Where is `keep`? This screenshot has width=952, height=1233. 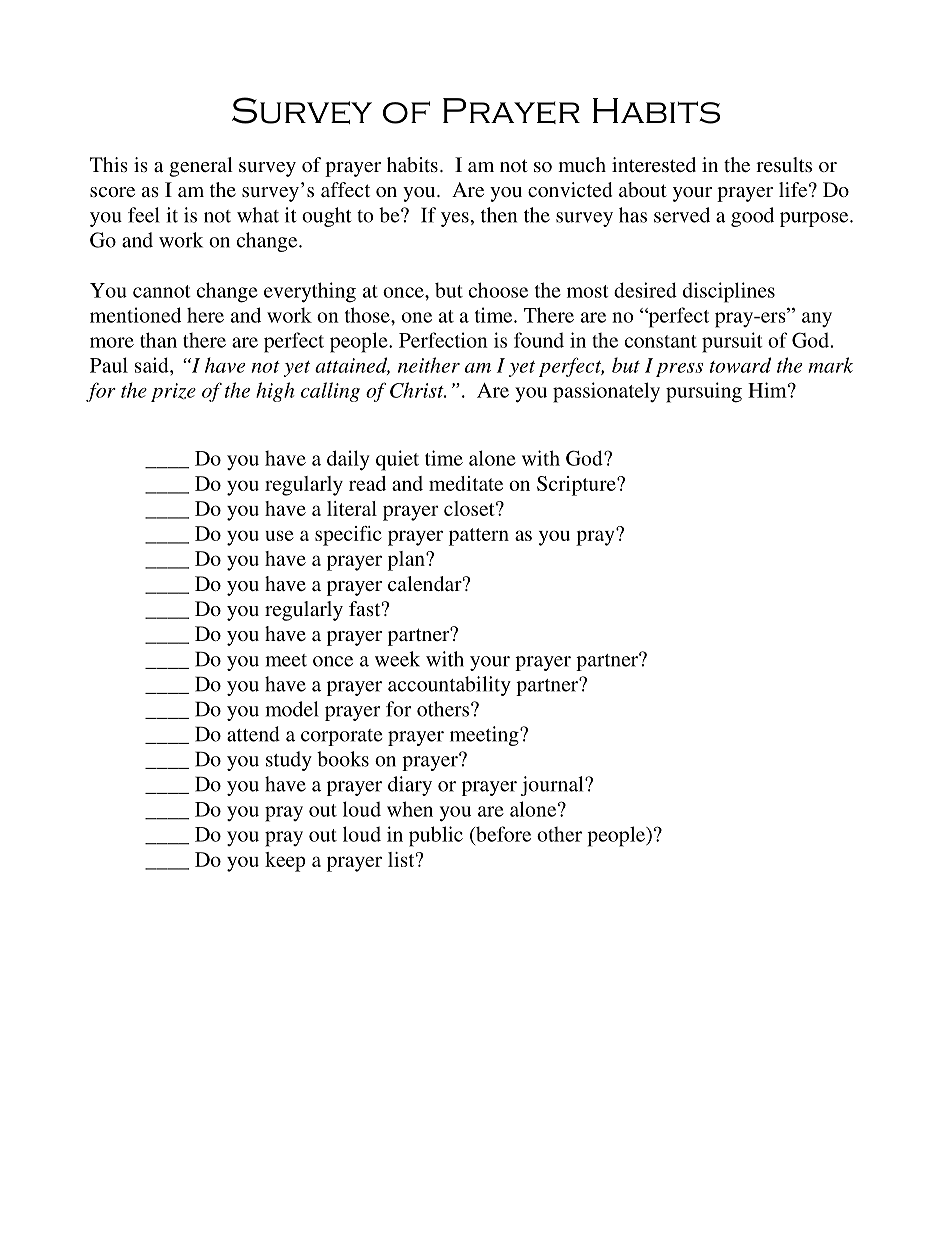
keep is located at coordinates (285, 862).
